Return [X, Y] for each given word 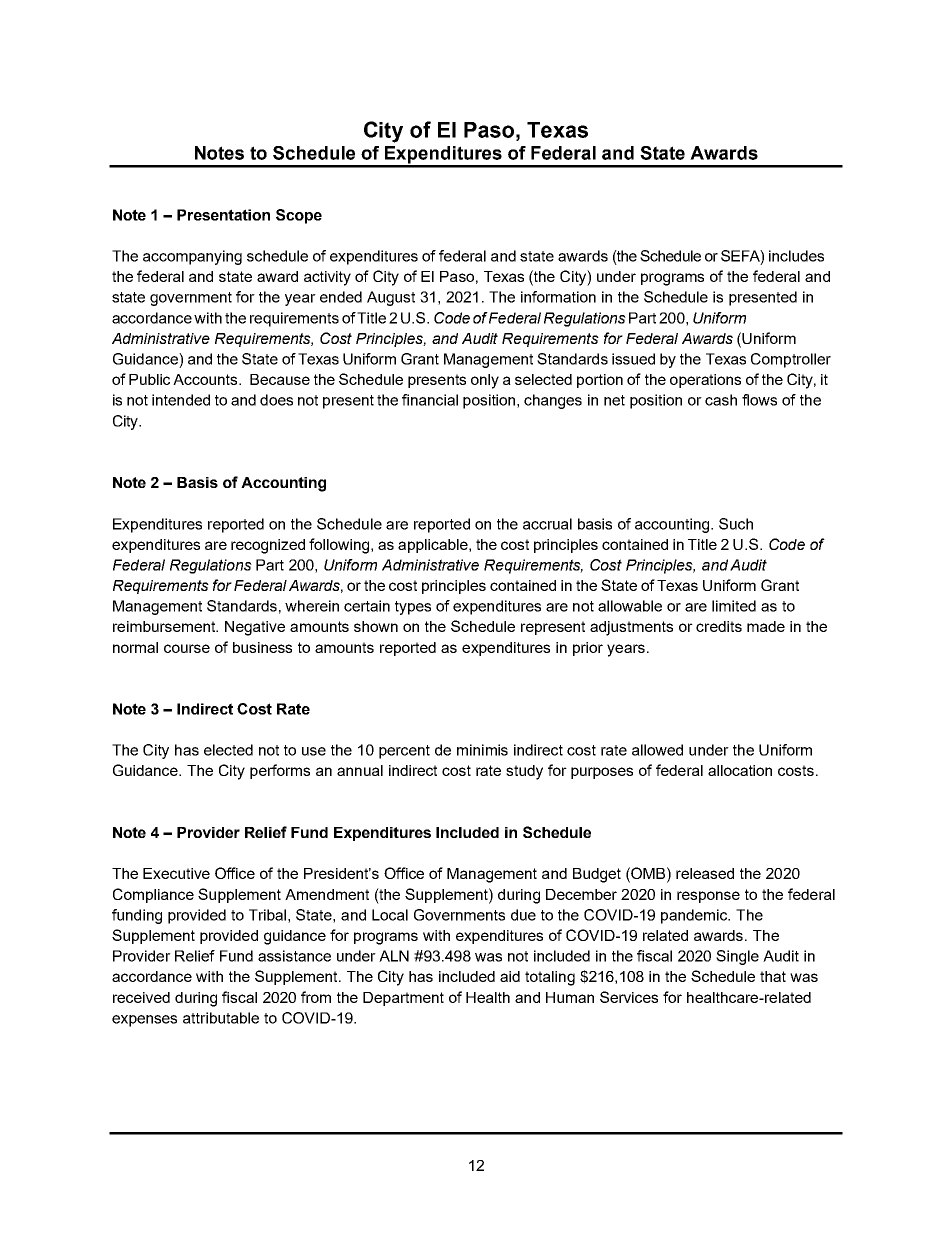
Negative [255, 628]
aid [510, 976]
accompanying [192, 257]
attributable [221, 1018]
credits [719, 626]
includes [796, 256]
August [391, 298]
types [413, 608]
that [773, 976]
